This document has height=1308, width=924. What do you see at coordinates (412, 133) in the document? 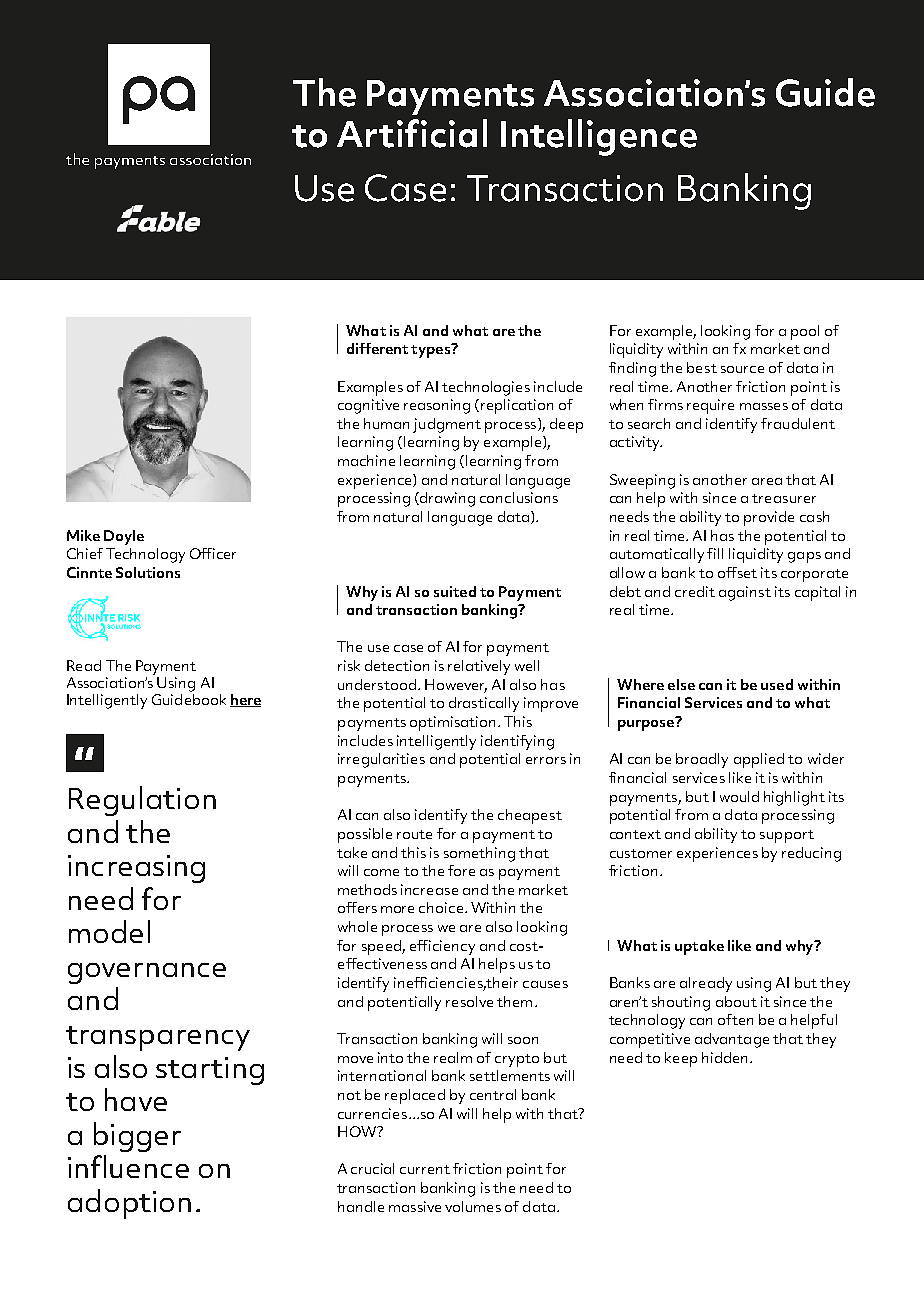
I see `Artificial` at bounding box center [412, 133].
